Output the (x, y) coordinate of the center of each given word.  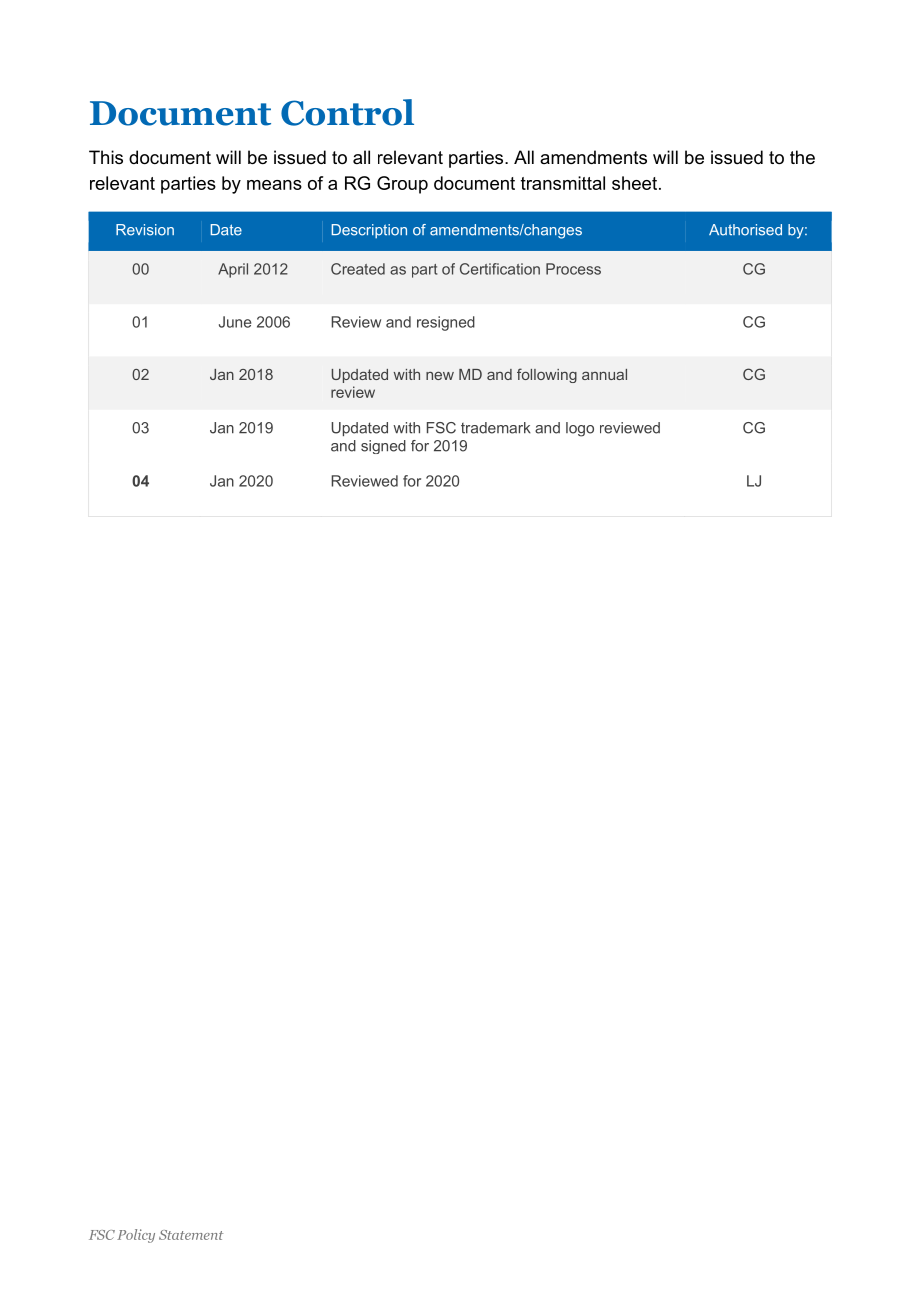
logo (580, 429)
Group (402, 185)
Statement (191, 1235)
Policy (136, 1236)
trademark (496, 428)
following (547, 375)
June (235, 322)
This (106, 157)
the (802, 157)
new (440, 376)
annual (604, 374)
